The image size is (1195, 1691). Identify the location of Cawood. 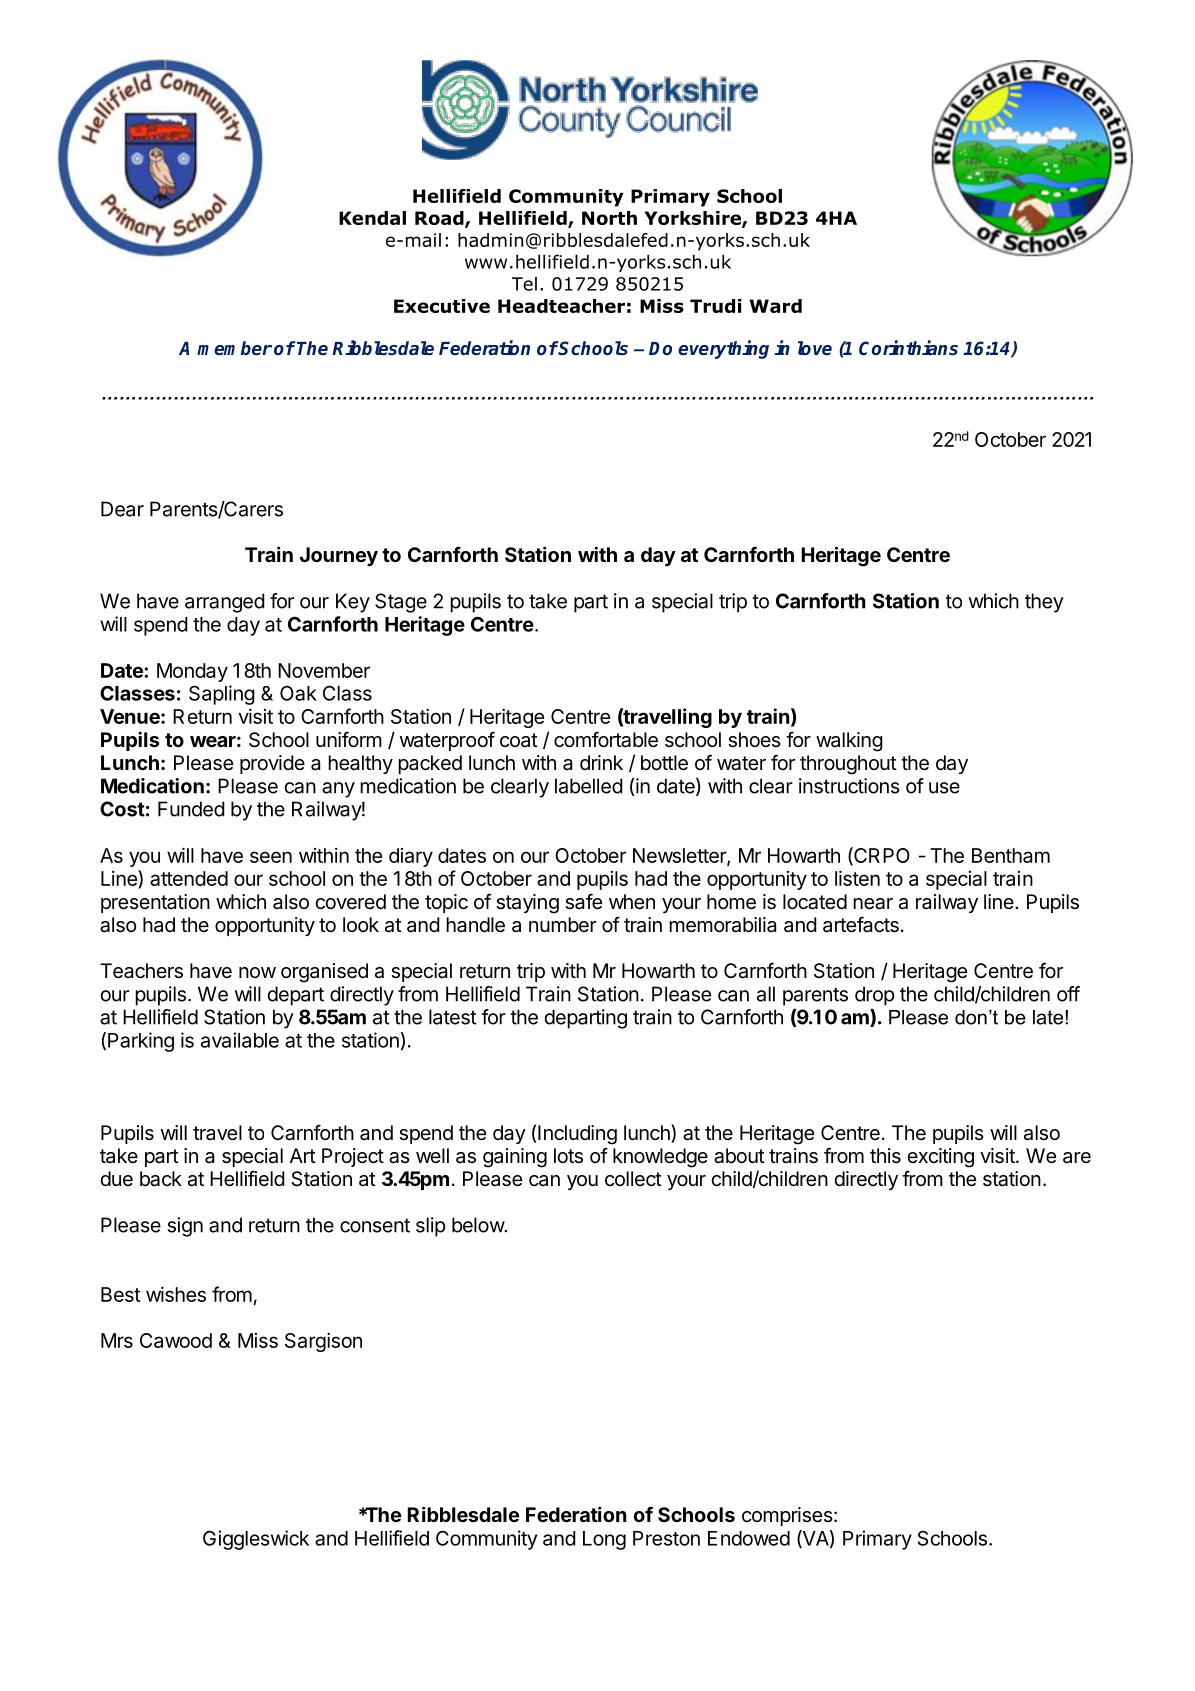
(176, 1340).
